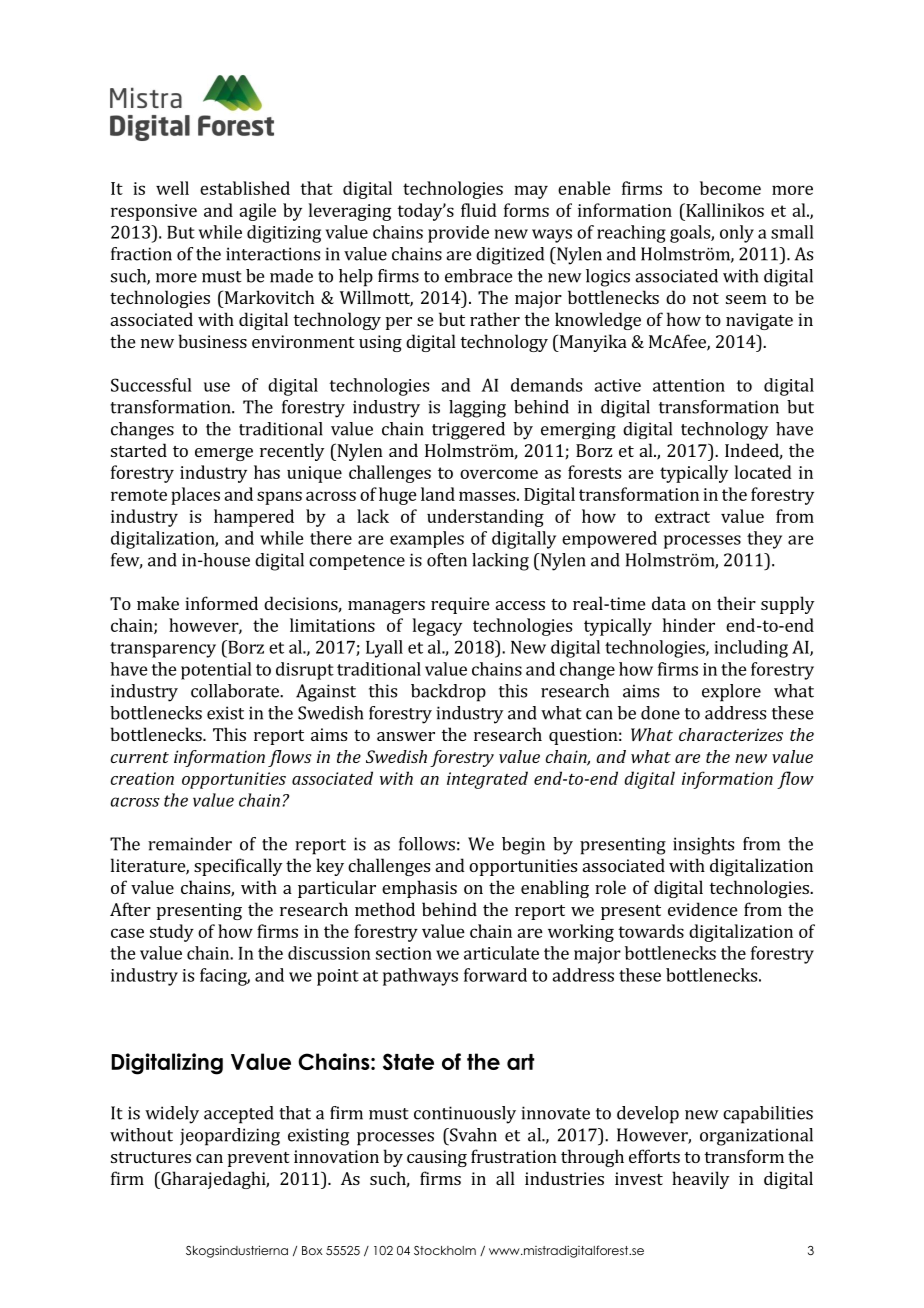 Image resolution: width=924 pixels, height=1308 pixels. Describe the element at coordinates (257, 212) in the screenshot. I see `agile` at that location.
